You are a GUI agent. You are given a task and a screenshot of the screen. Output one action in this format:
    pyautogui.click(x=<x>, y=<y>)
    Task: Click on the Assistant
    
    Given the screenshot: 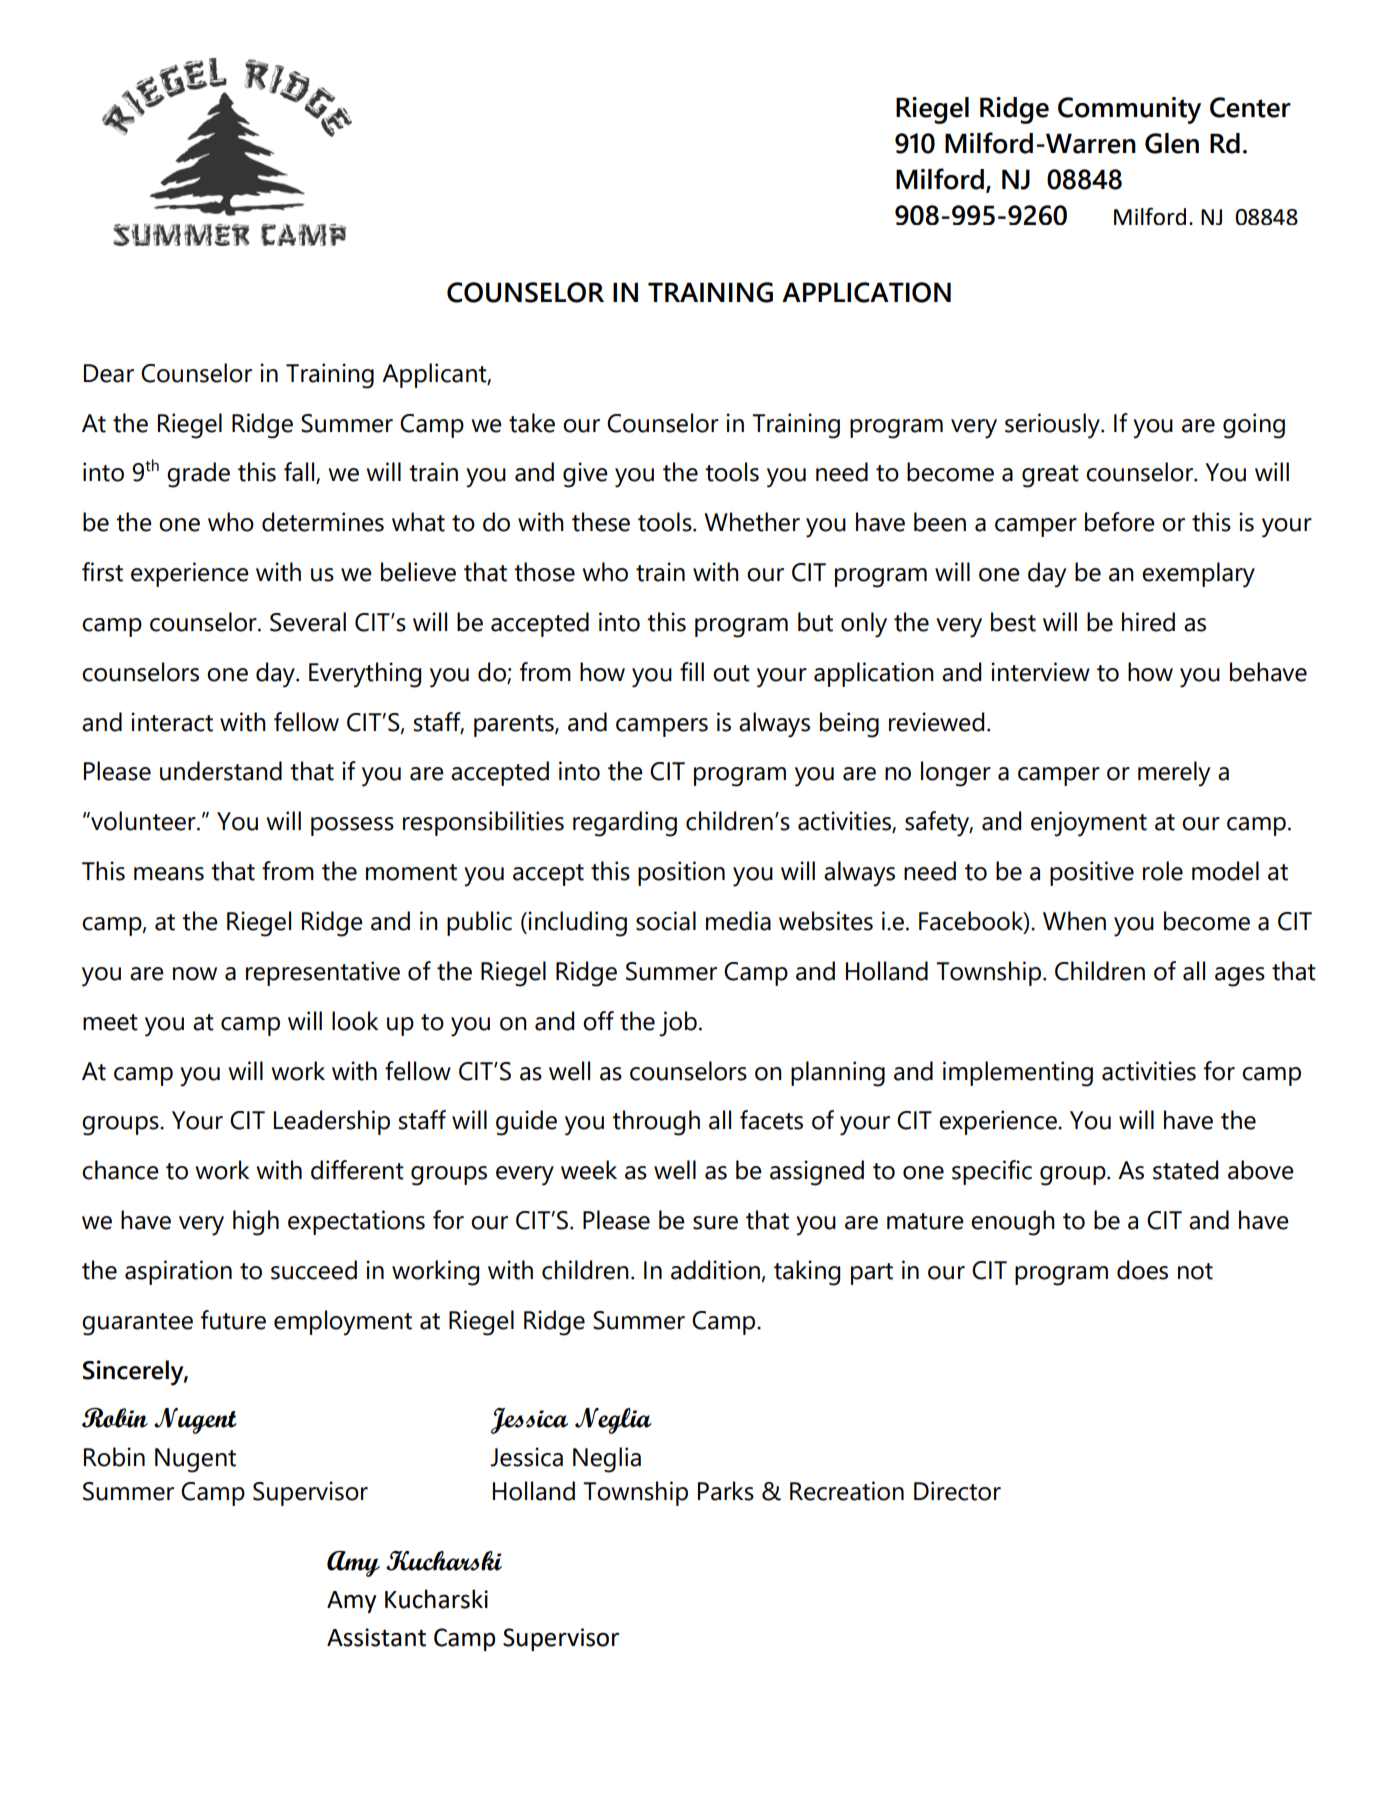 What is the action you would take?
    pyautogui.click(x=376, y=1637)
